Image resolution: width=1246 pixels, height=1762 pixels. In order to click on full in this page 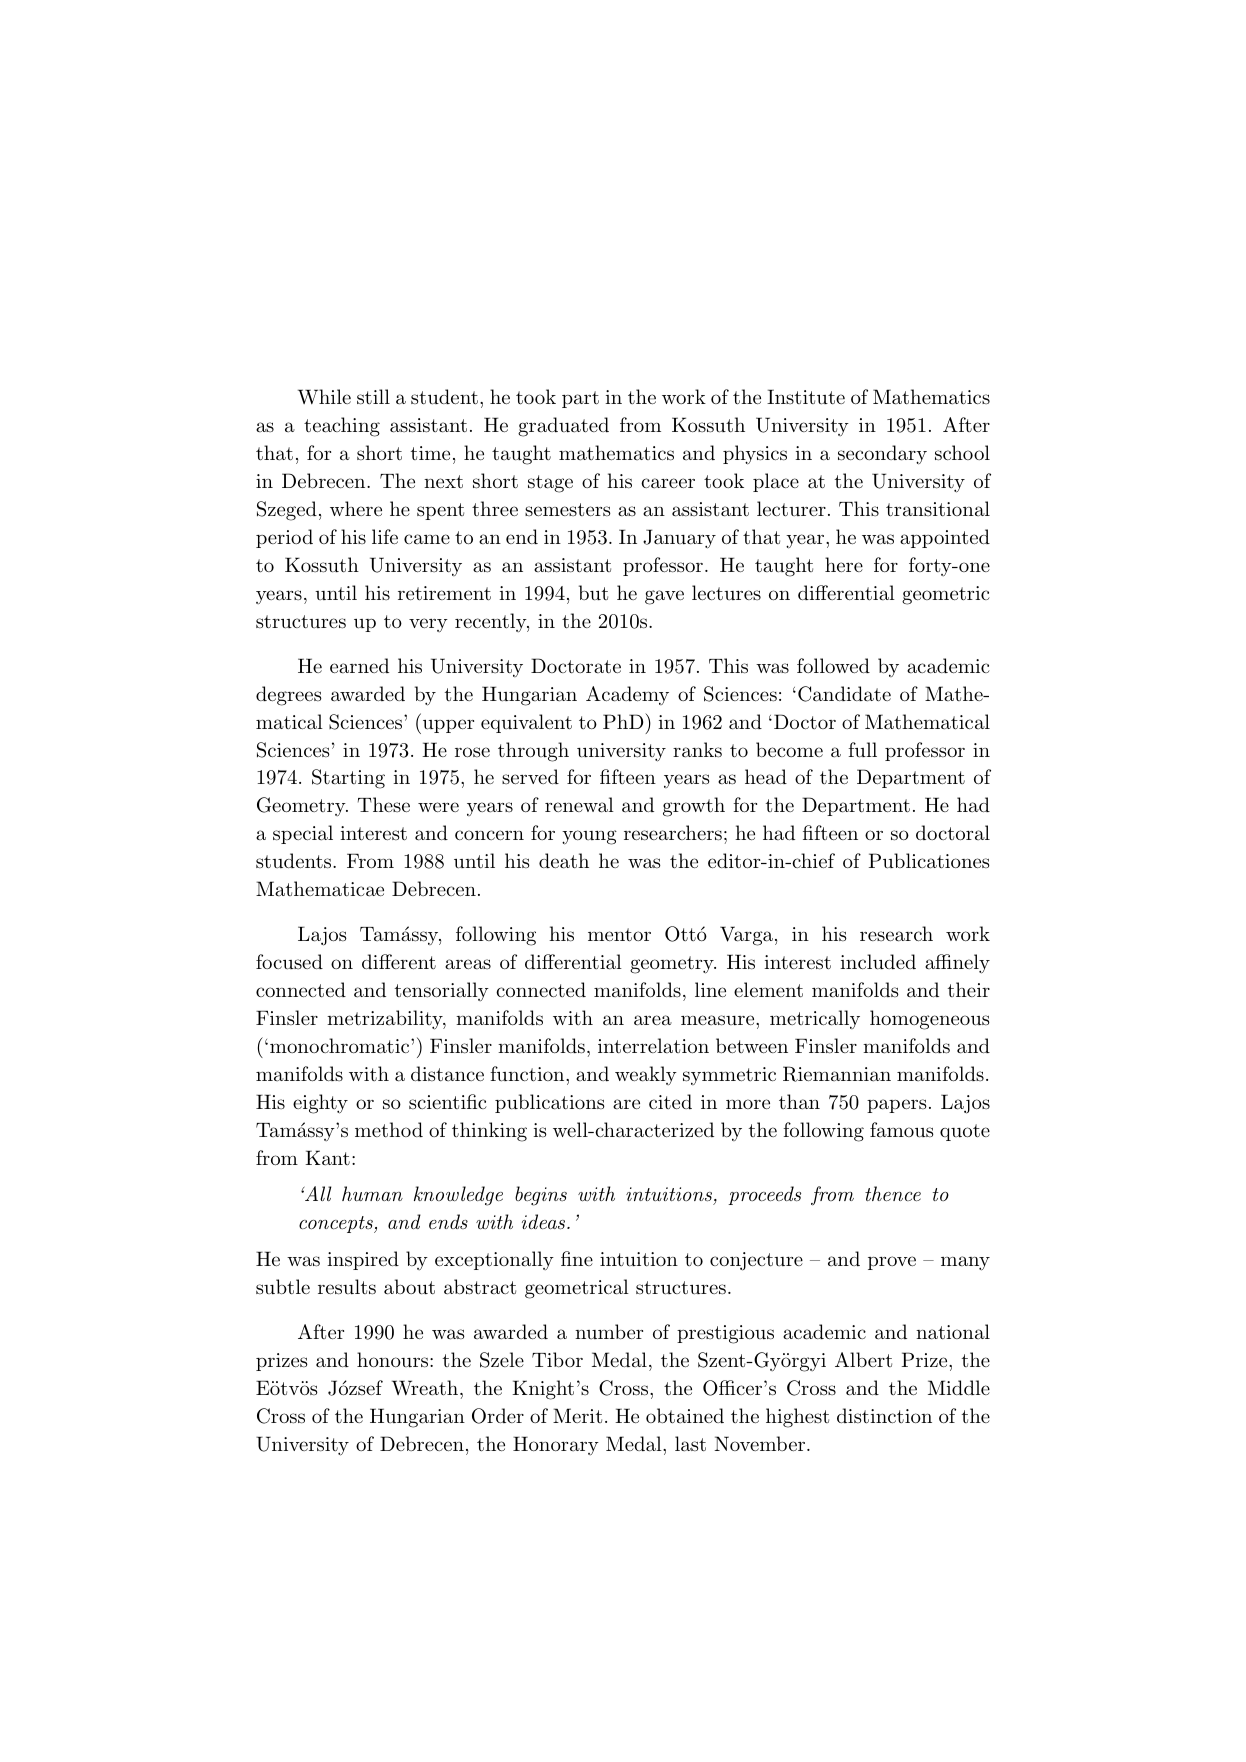, I will do `click(862, 750)`.
